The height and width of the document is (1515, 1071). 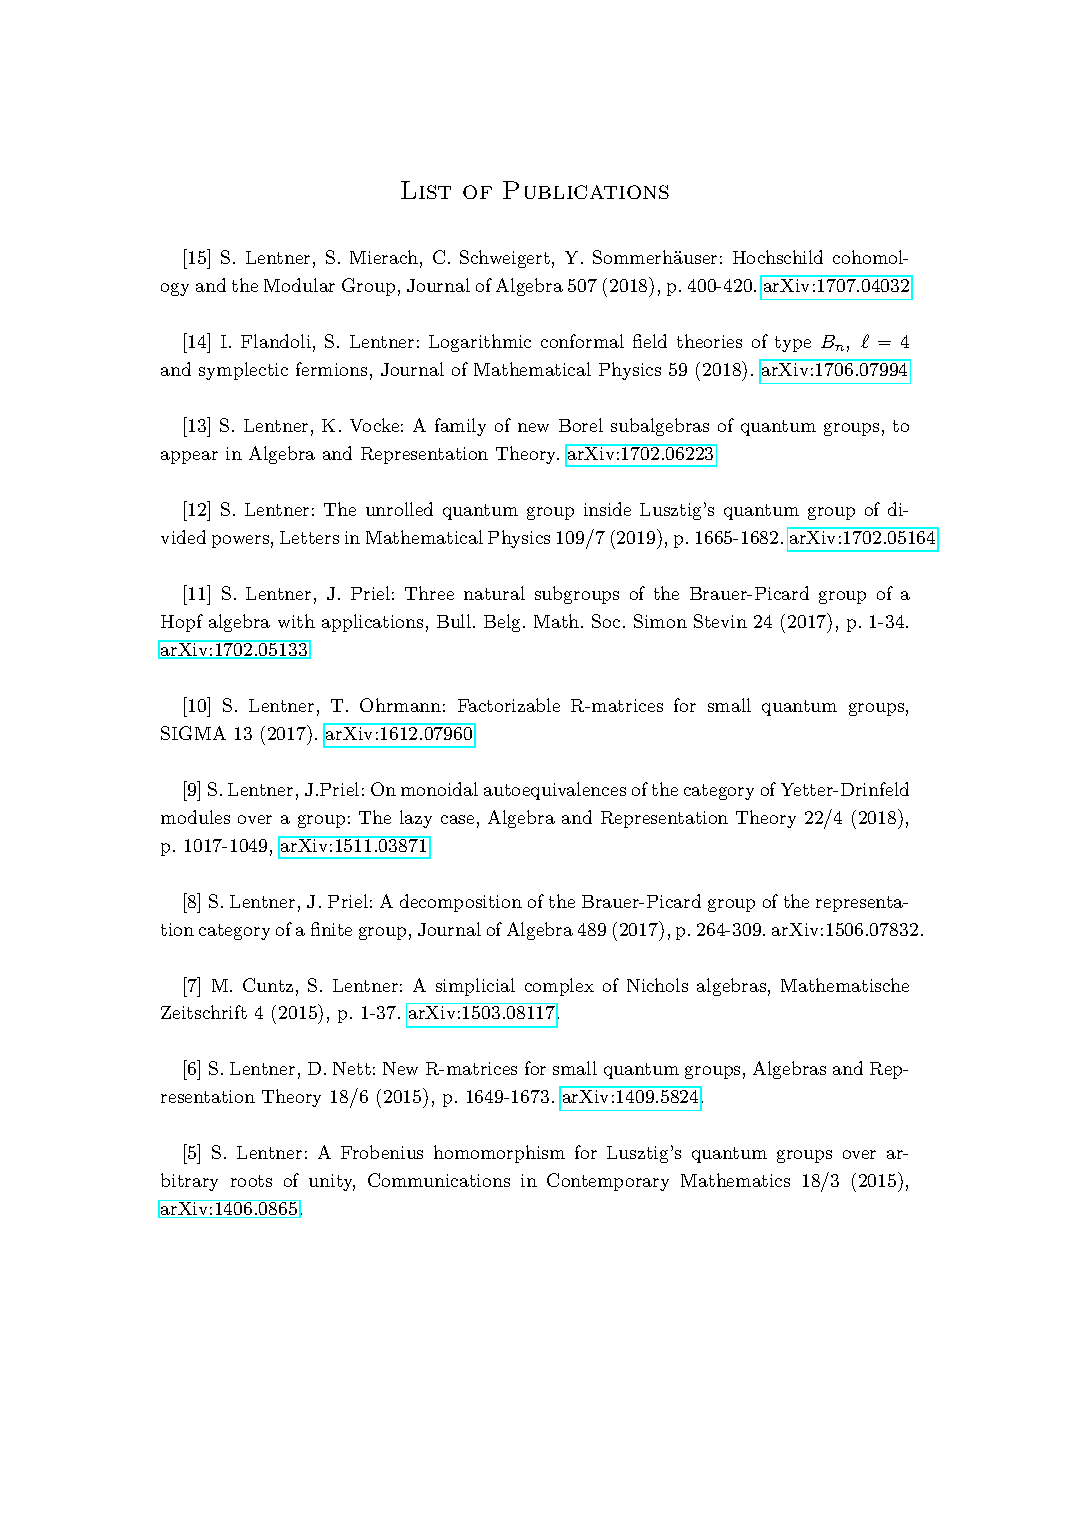 I want to click on case, so click(x=457, y=819).
